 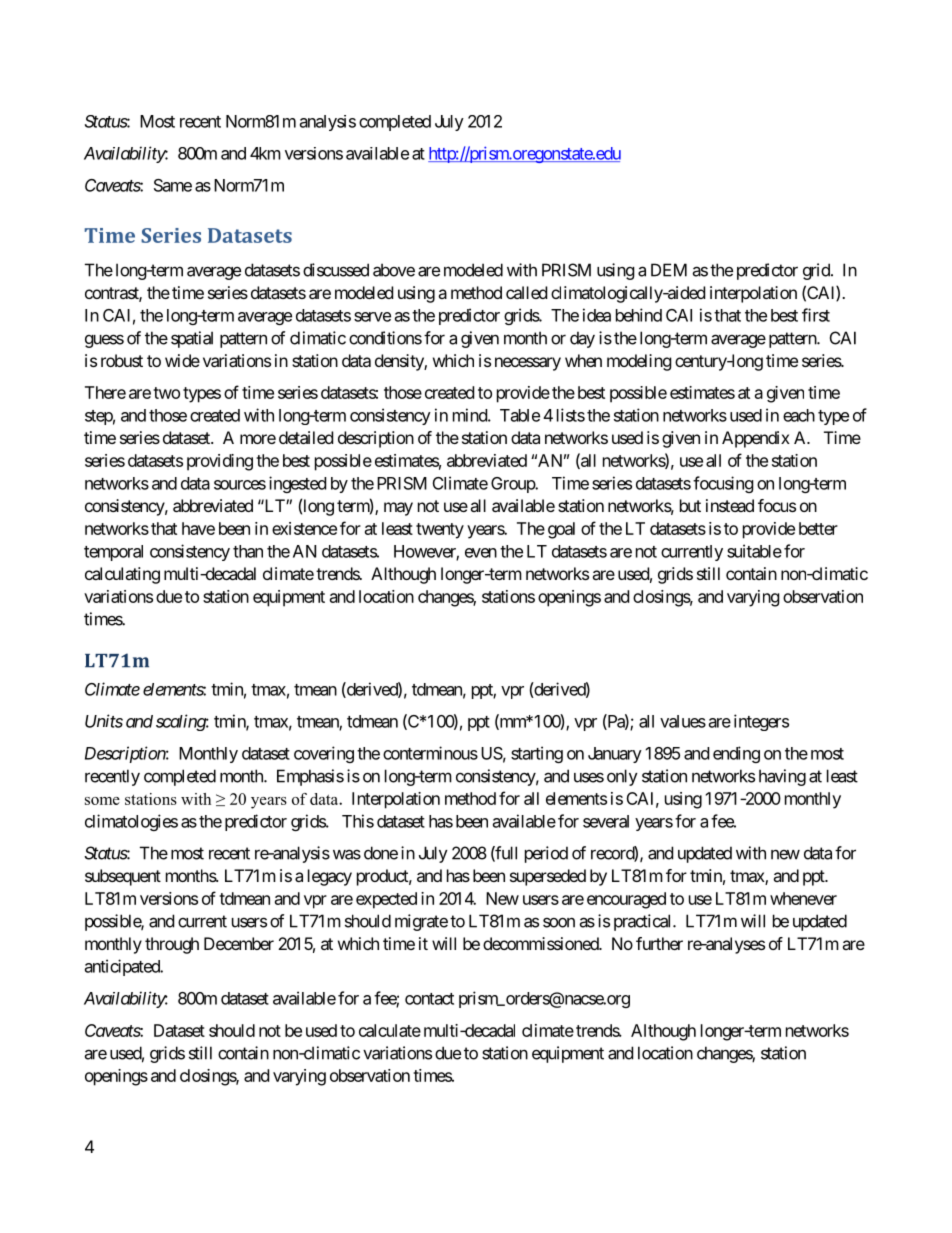 What do you see at coordinates (782, 777) in the screenshot?
I see `having` at bounding box center [782, 777].
